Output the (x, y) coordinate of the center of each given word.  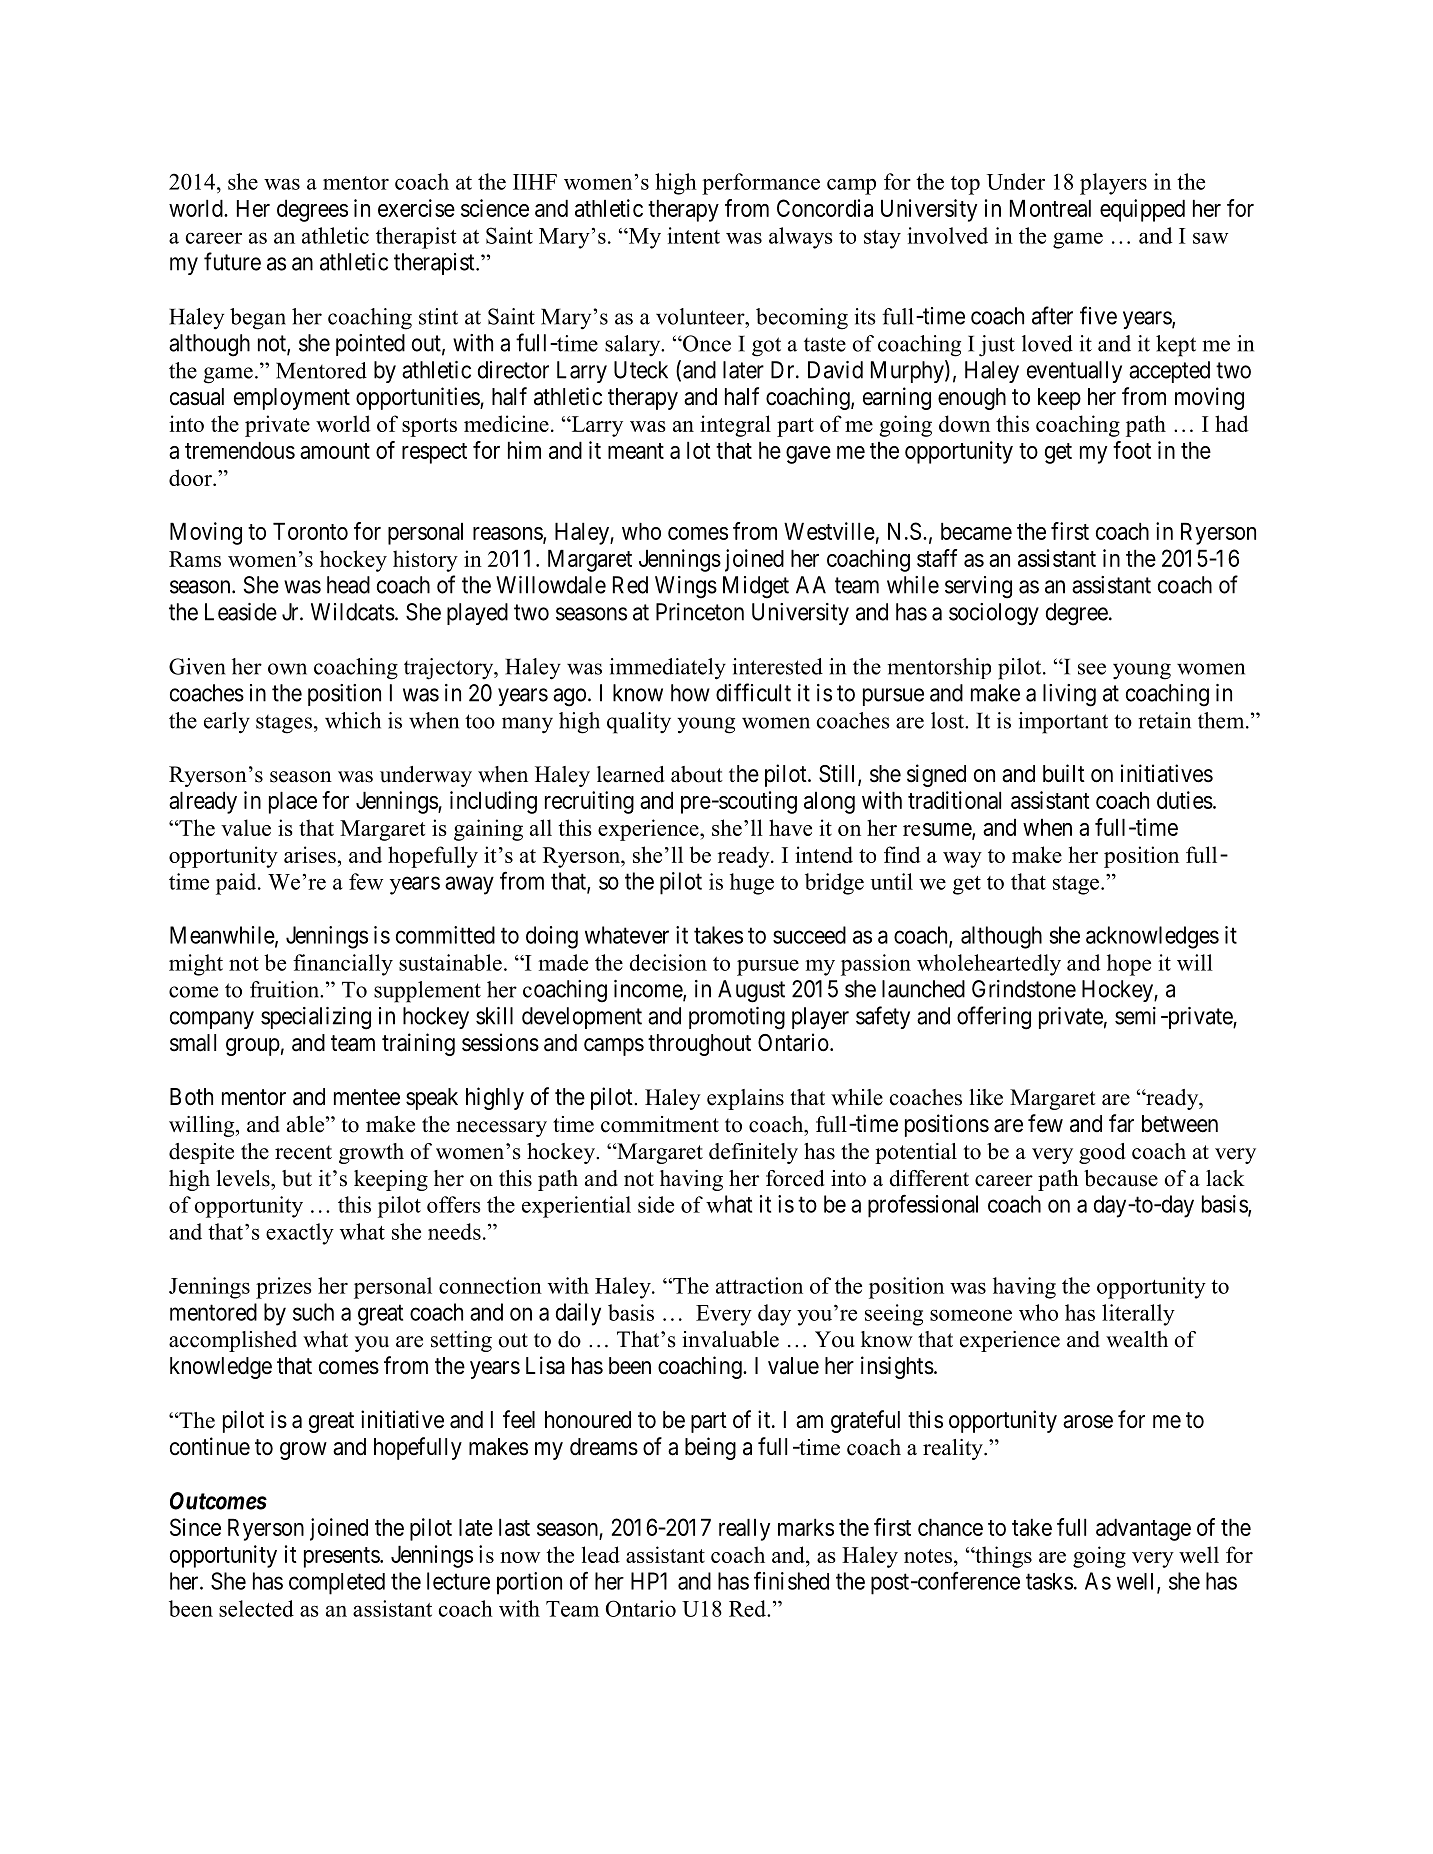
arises (310, 854)
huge (752, 884)
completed (337, 1584)
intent (693, 235)
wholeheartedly (989, 965)
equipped (1142, 210)
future (232, 261)
